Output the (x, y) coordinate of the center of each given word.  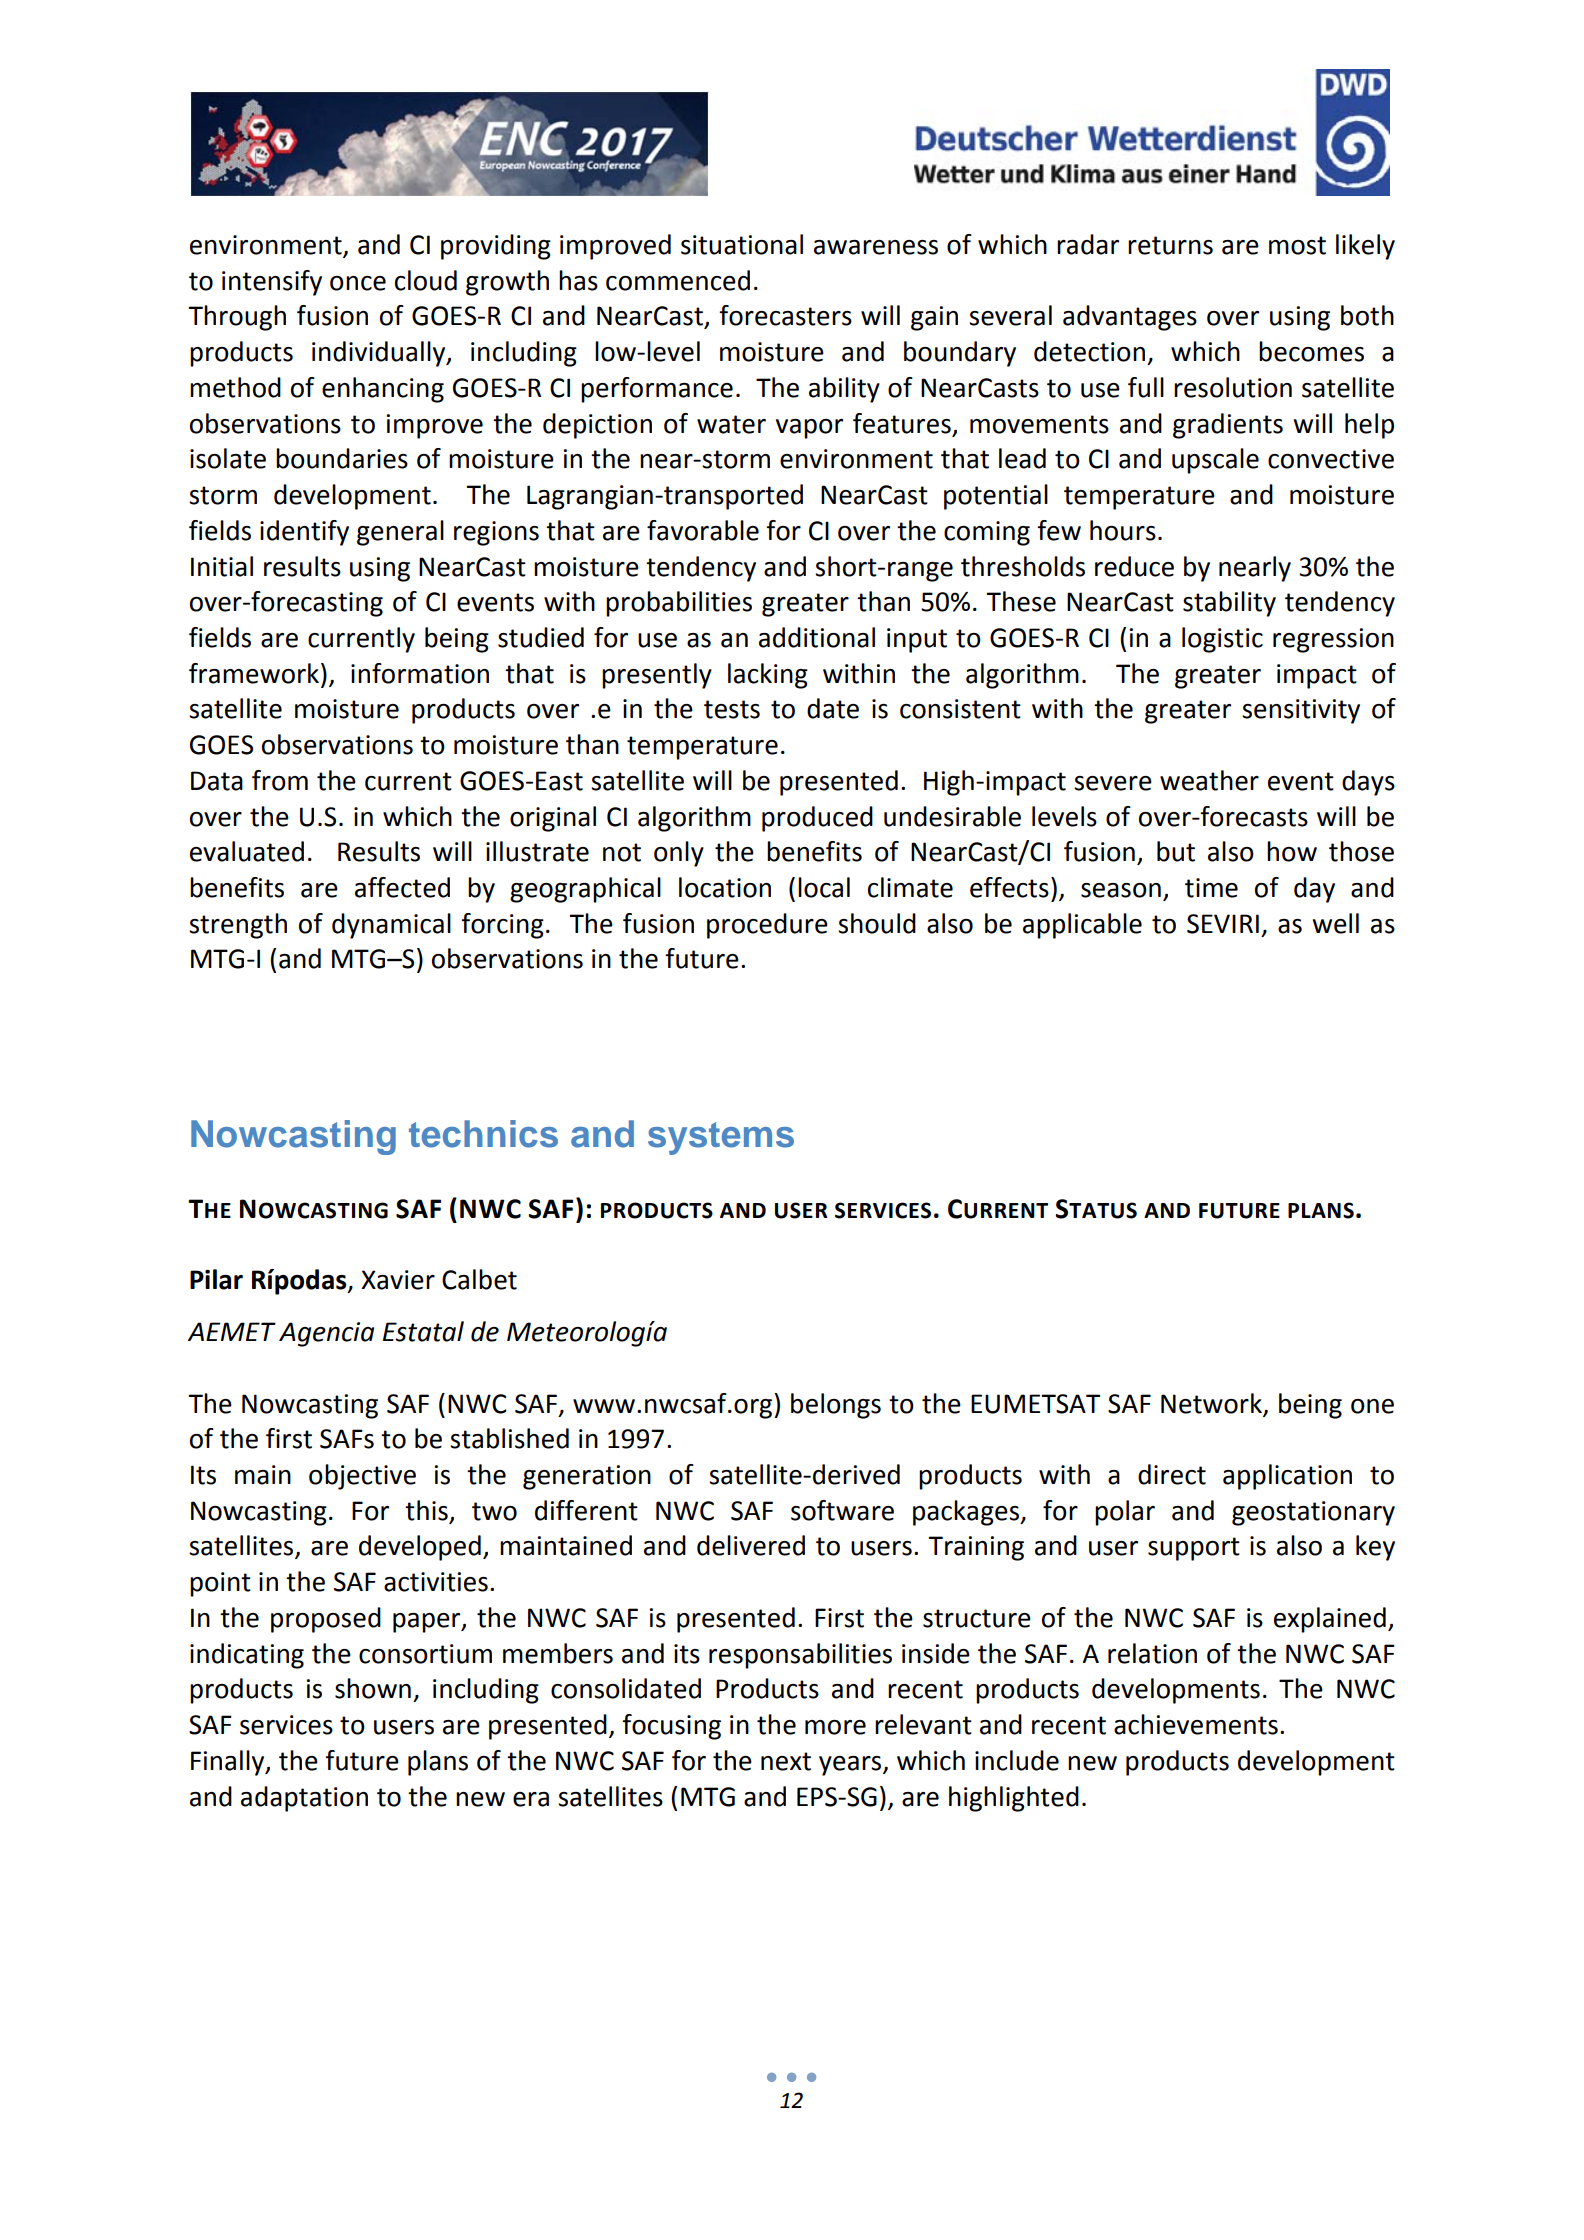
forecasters (785, 315)
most (1297, 245)
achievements (1196, 1724)
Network (1211, 1403)
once (358, 283)
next (786, 1761)
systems (721, 1138)
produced (817, 819)
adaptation (304, 1799)
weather (1209, 780)
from (280, 780)
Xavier (398, 1280)
